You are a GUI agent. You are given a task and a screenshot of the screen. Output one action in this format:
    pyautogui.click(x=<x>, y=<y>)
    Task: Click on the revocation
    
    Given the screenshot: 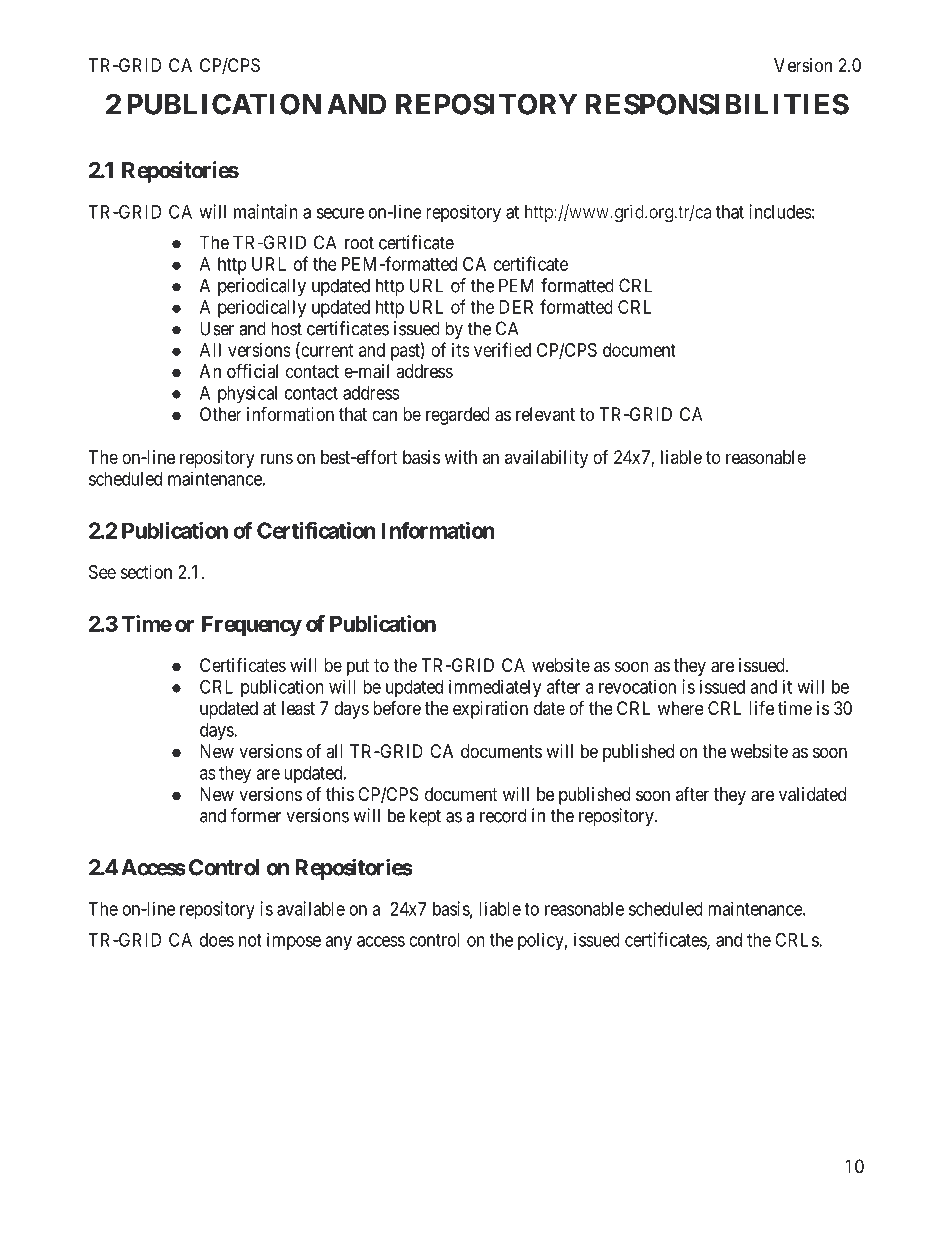 What is the action you would take?
    pyautogui.click(x=637, y=686)
